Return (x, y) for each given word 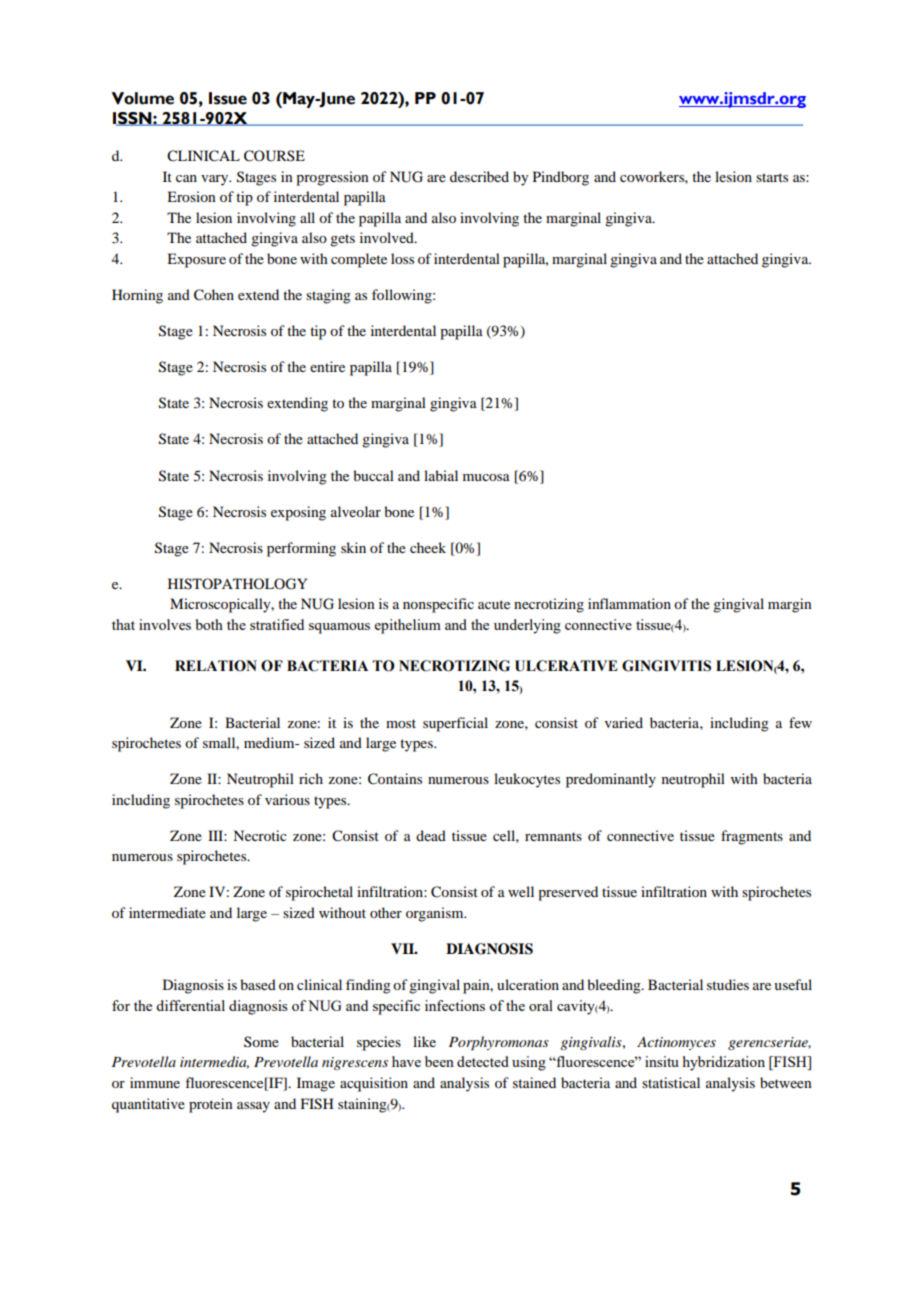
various (287, 799)
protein (211, 1105)
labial (441, 475)
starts (772, 177)
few (800, 722)
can (186, 178)
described (479, 176)
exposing (298, 513)
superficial (455, 724)
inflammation (629, 603)
